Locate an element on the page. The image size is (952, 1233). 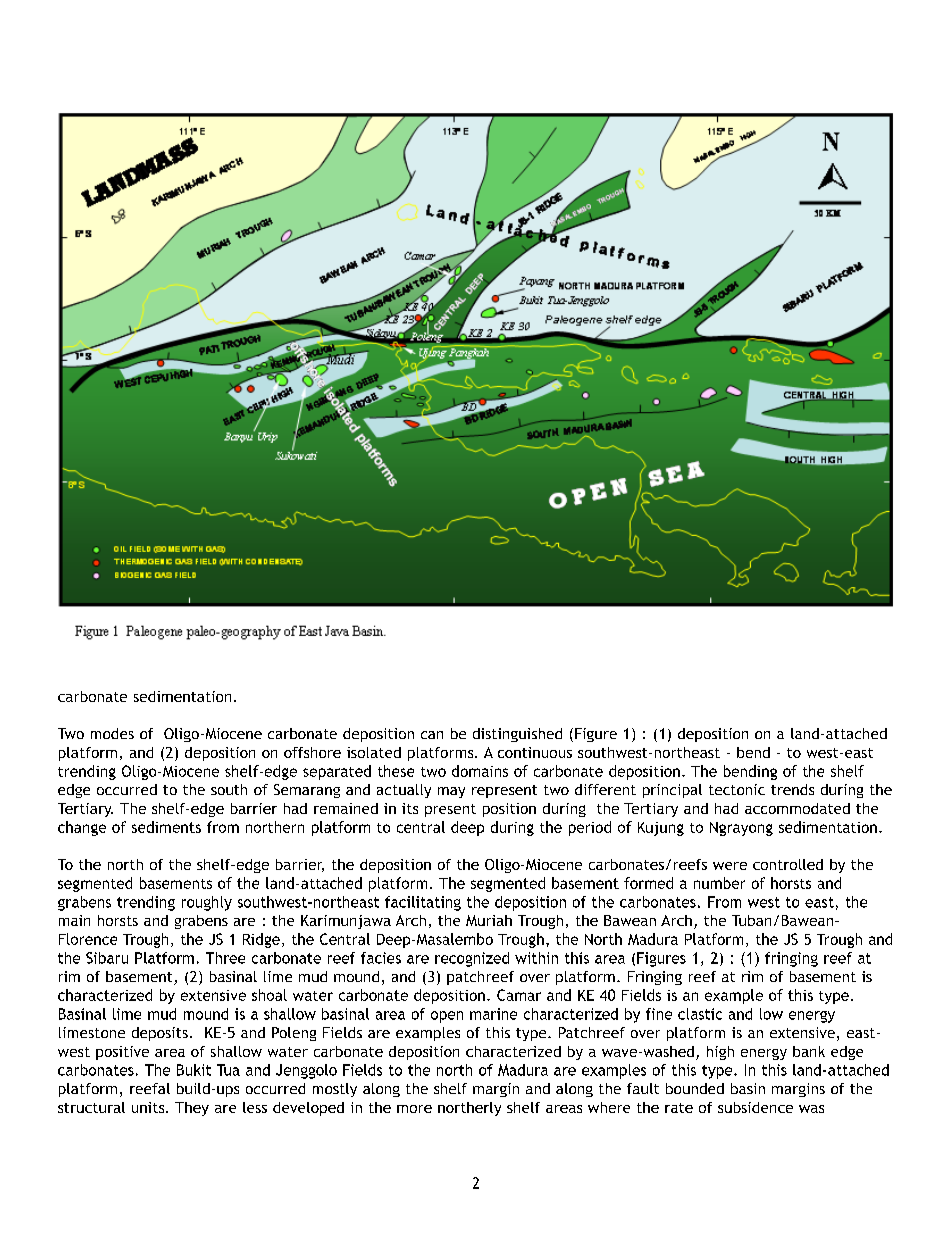
facilitating is located at coordinates (423, 903).
